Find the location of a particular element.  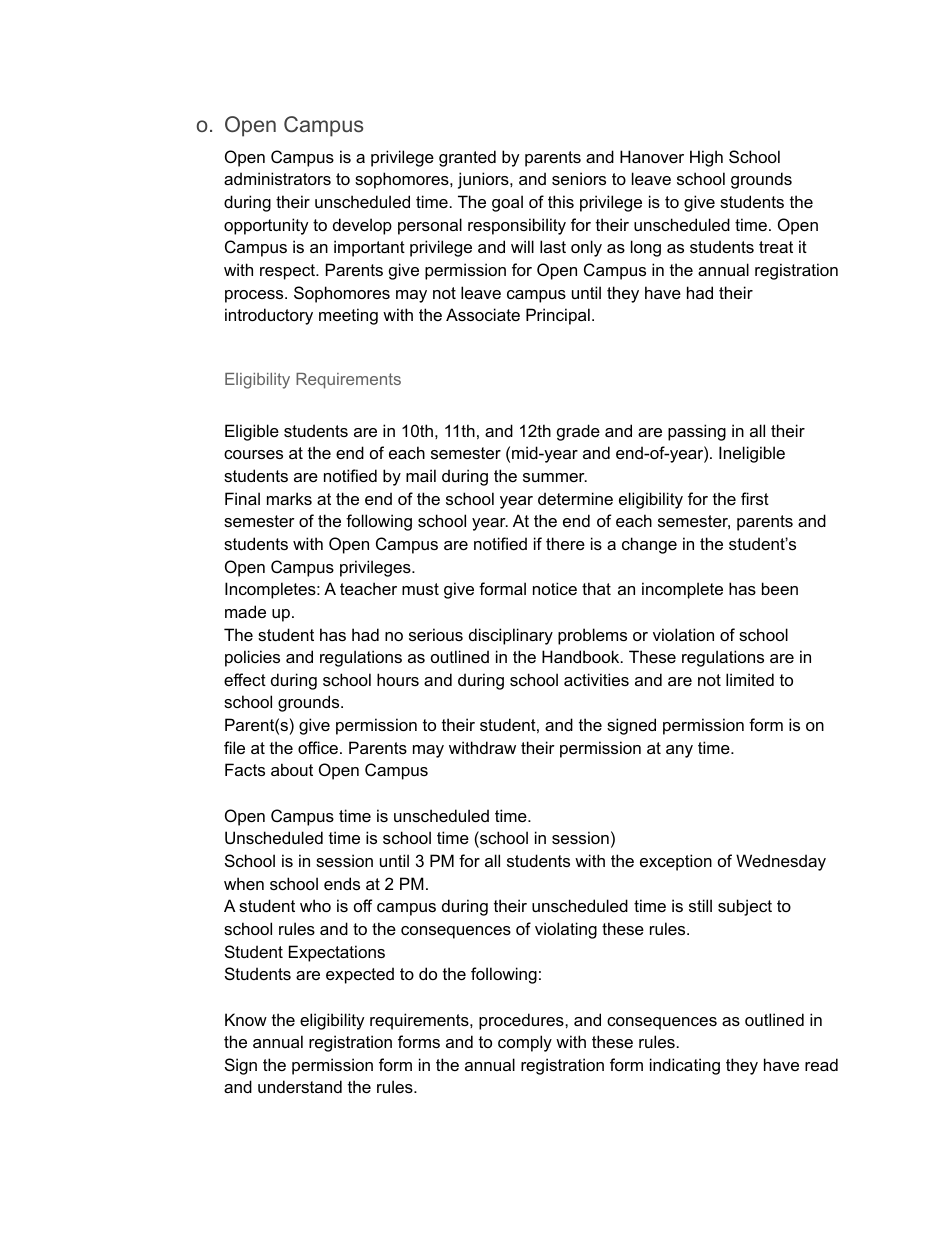

administrators is located at coordinates (277, 178).
